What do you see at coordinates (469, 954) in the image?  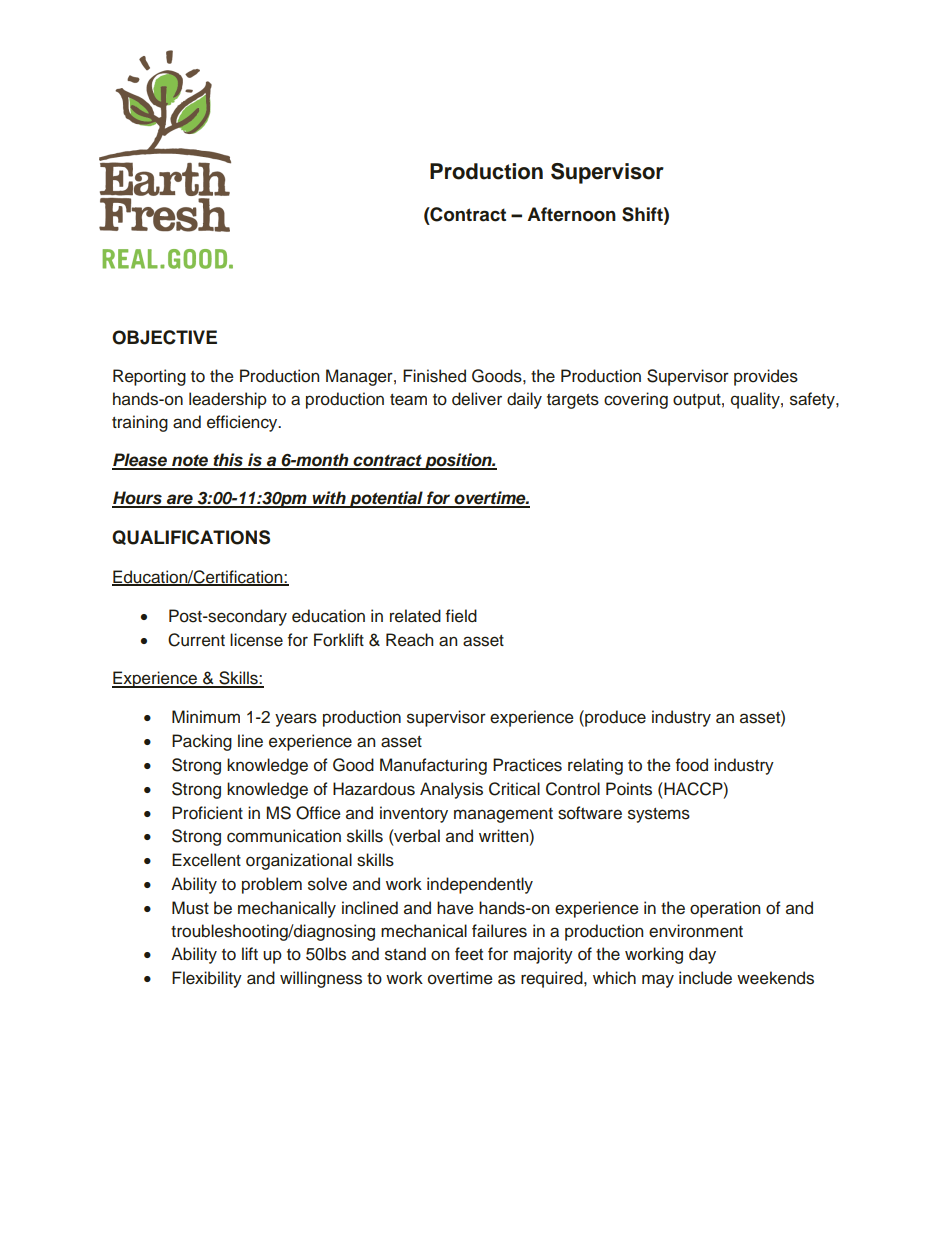 I see `feet` at bounding box center [469, 954].
